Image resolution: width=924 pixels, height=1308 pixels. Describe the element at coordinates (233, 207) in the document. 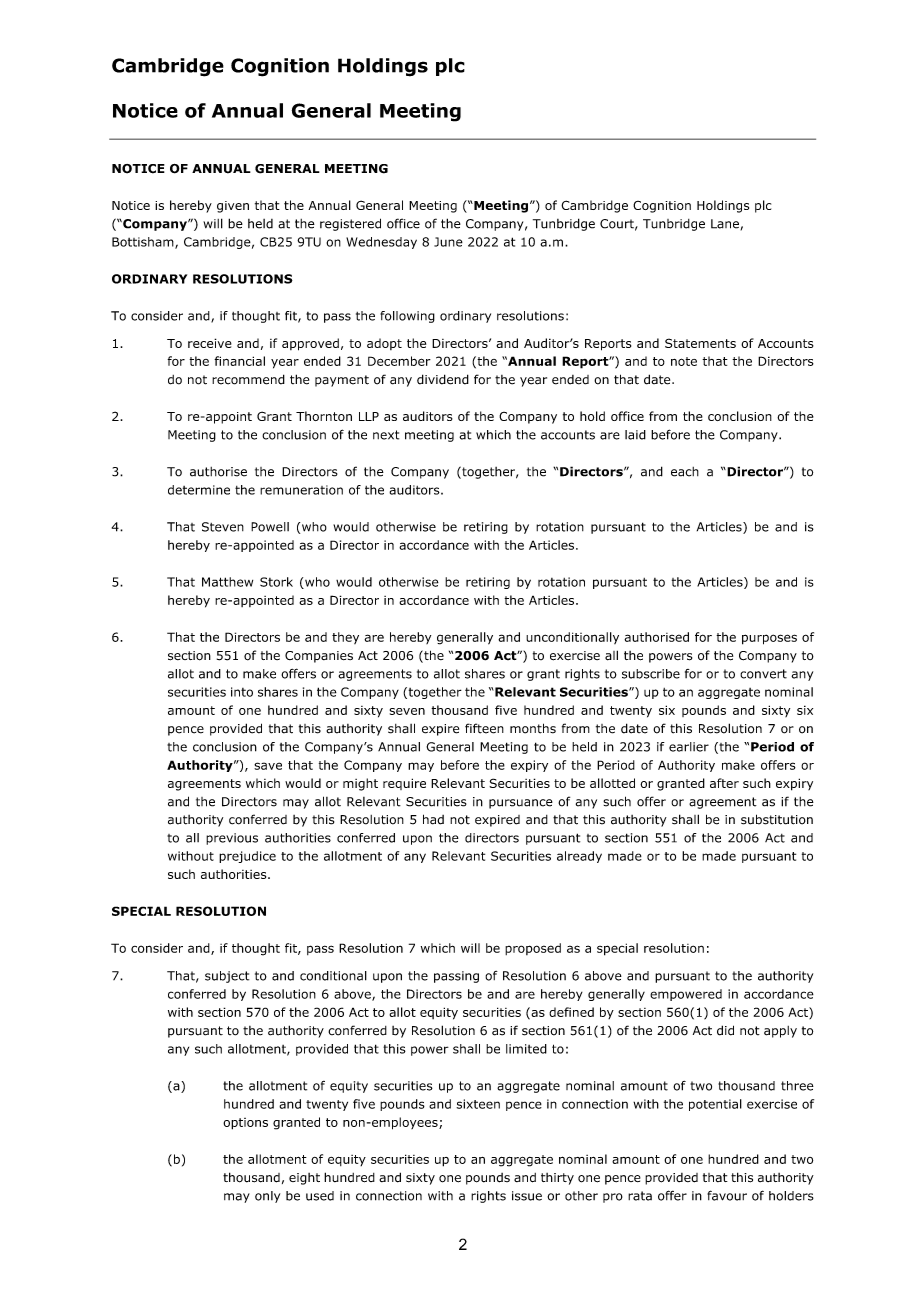

I see `given` at that location.
